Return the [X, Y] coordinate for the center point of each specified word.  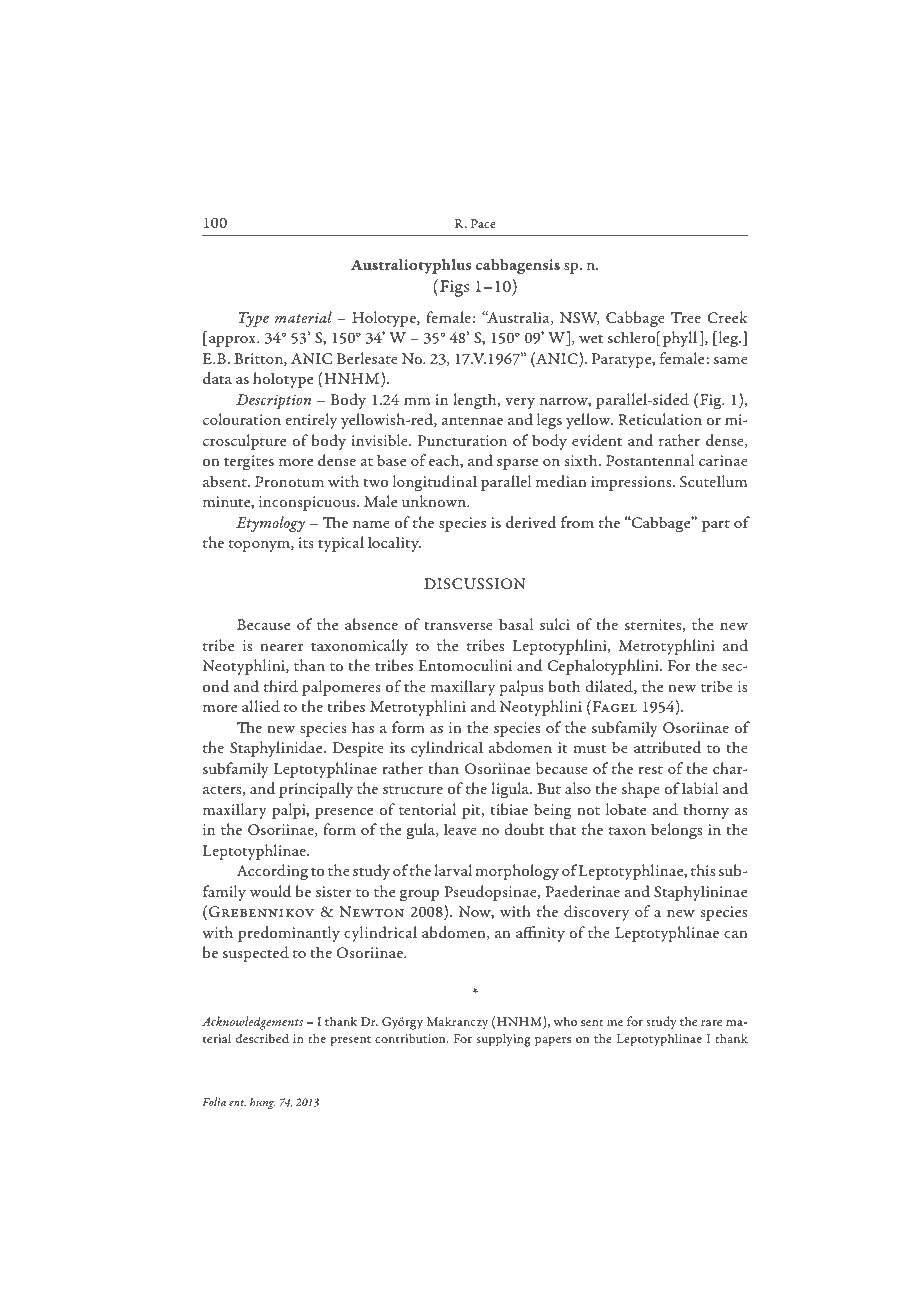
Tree [686, 317]
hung [262, 1103]
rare [711, 1023]
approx [233, 341]
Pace [483, 223]
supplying [504, 1040]
